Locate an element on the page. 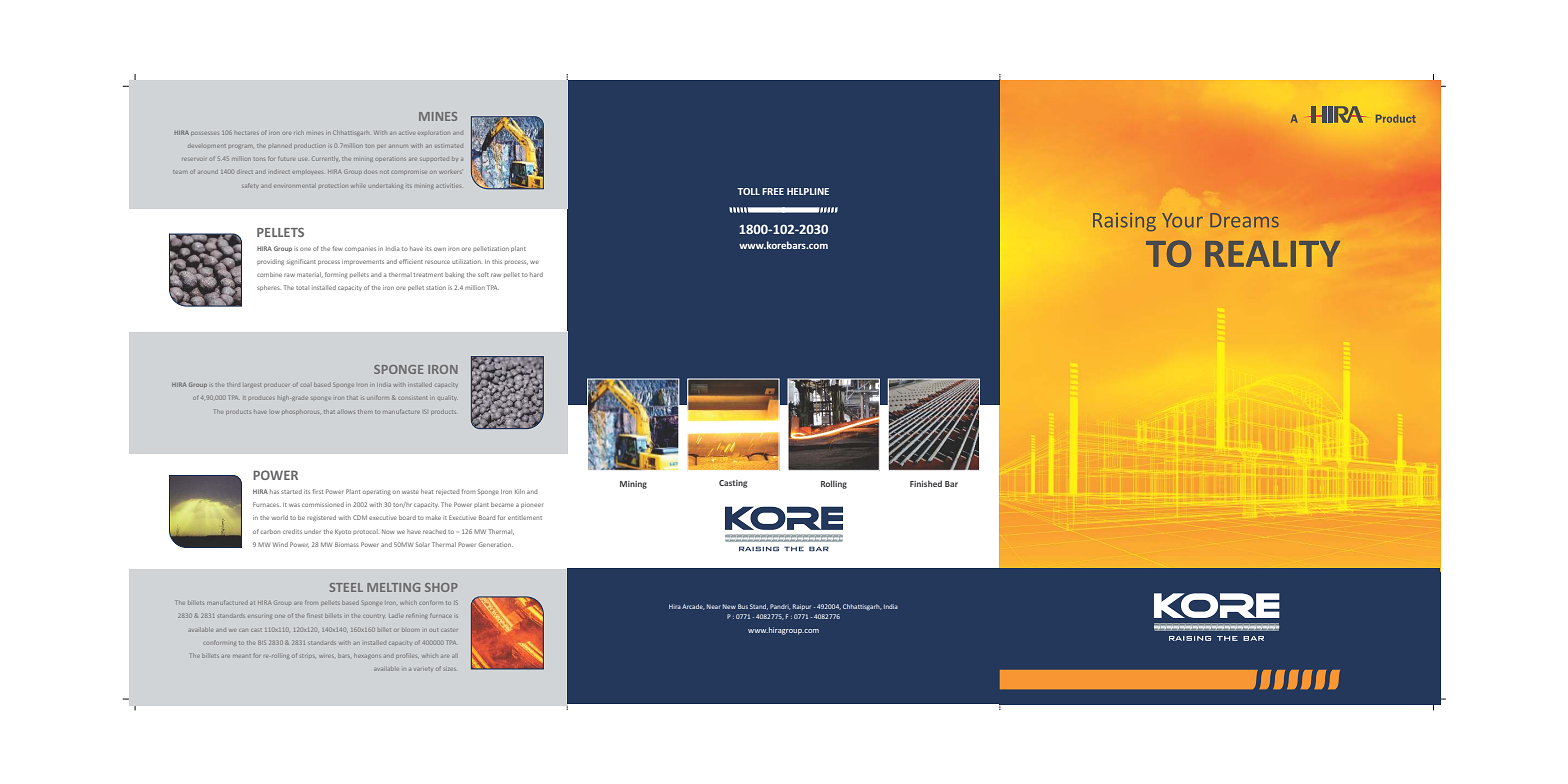 Image resolution: width=1568 pixels, height=784 pixels. Kiln is located at coordinates (520, 491).
